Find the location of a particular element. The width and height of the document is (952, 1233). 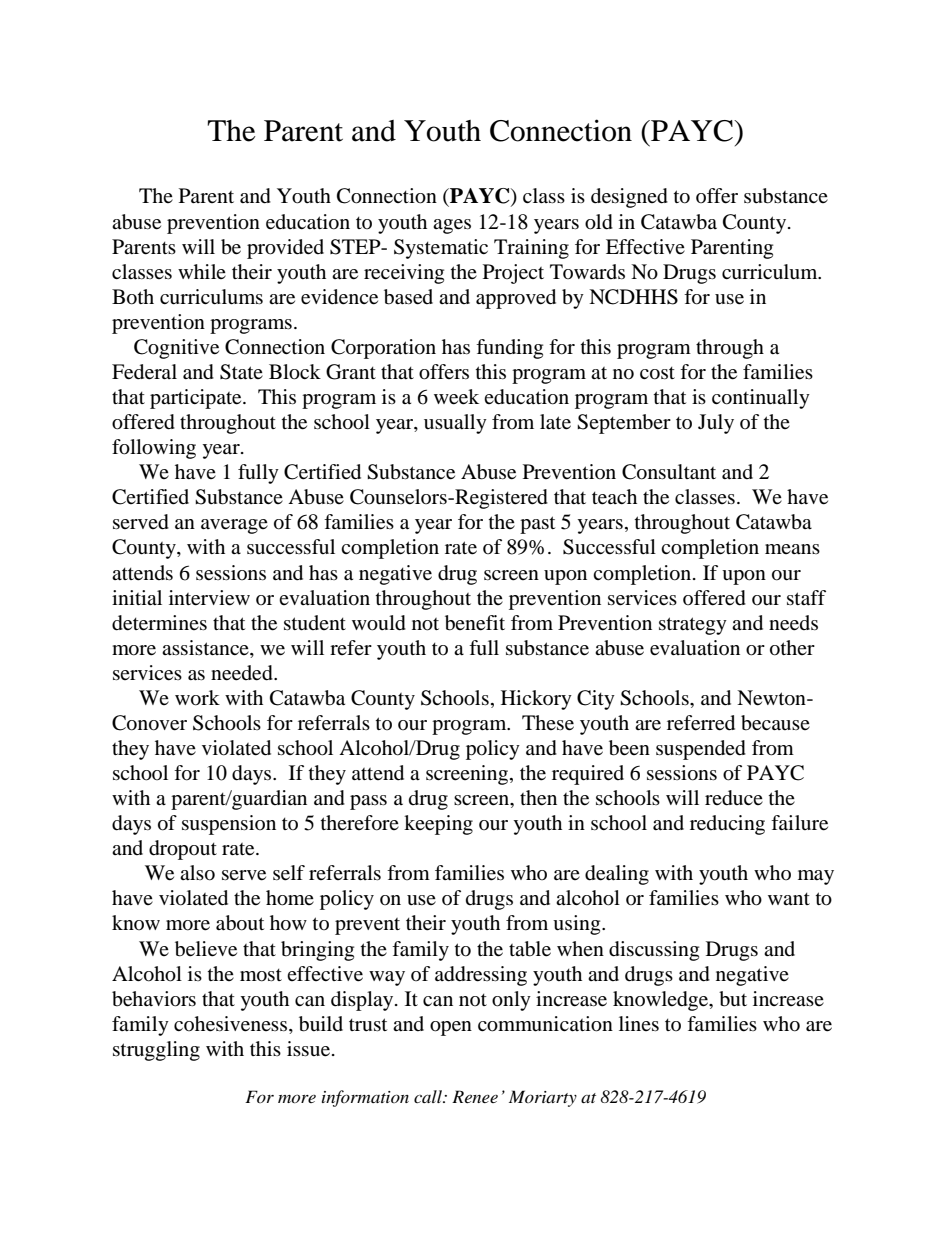

past is located at coordinates (537, 525).
